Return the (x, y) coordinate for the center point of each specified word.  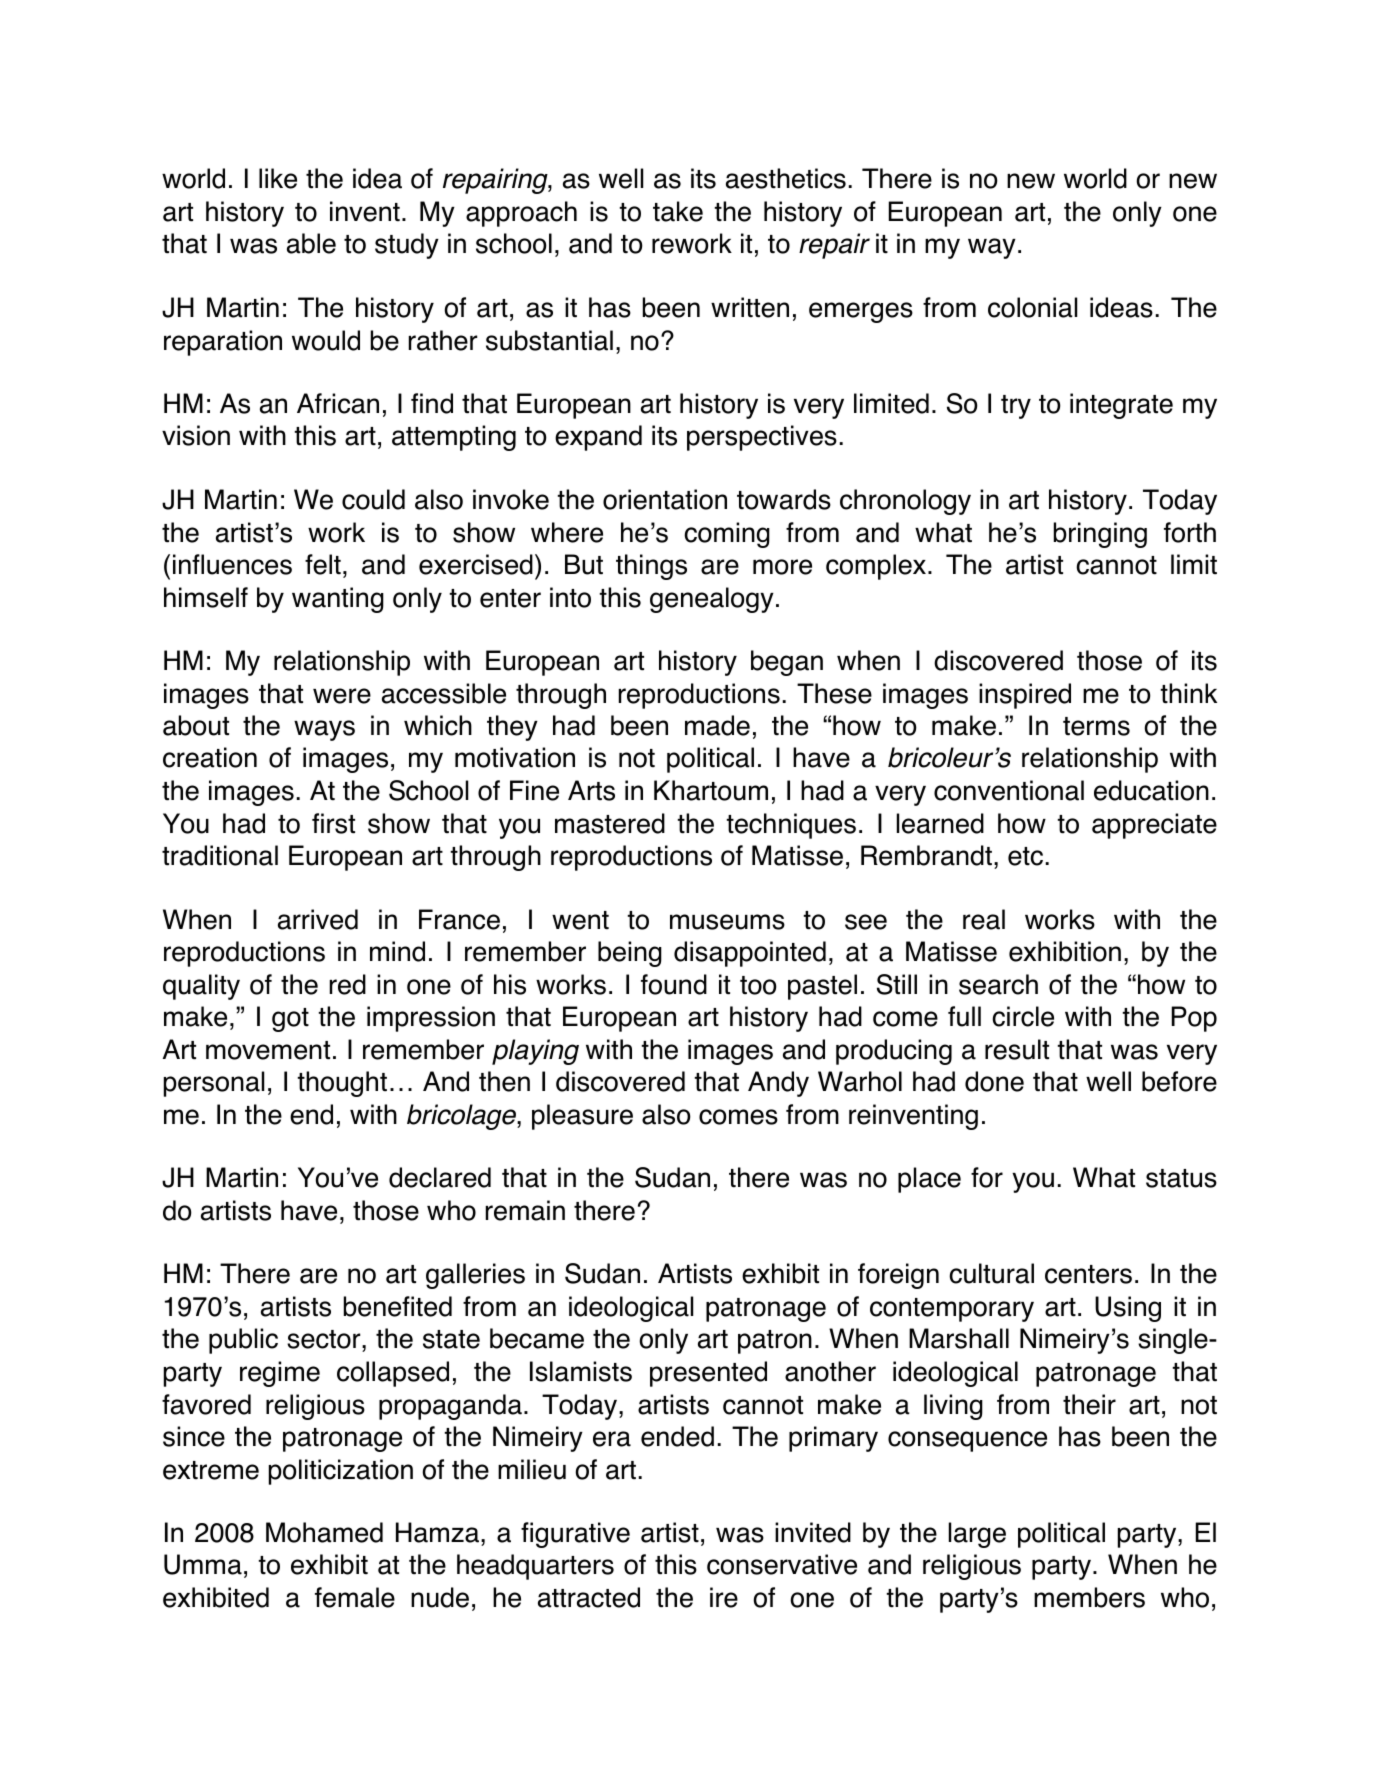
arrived (318, 919)
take (678, 211)
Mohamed (324, 1532)
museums (727, 922)
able (311, 243)
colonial (1032, 307)
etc (1025, 856)
